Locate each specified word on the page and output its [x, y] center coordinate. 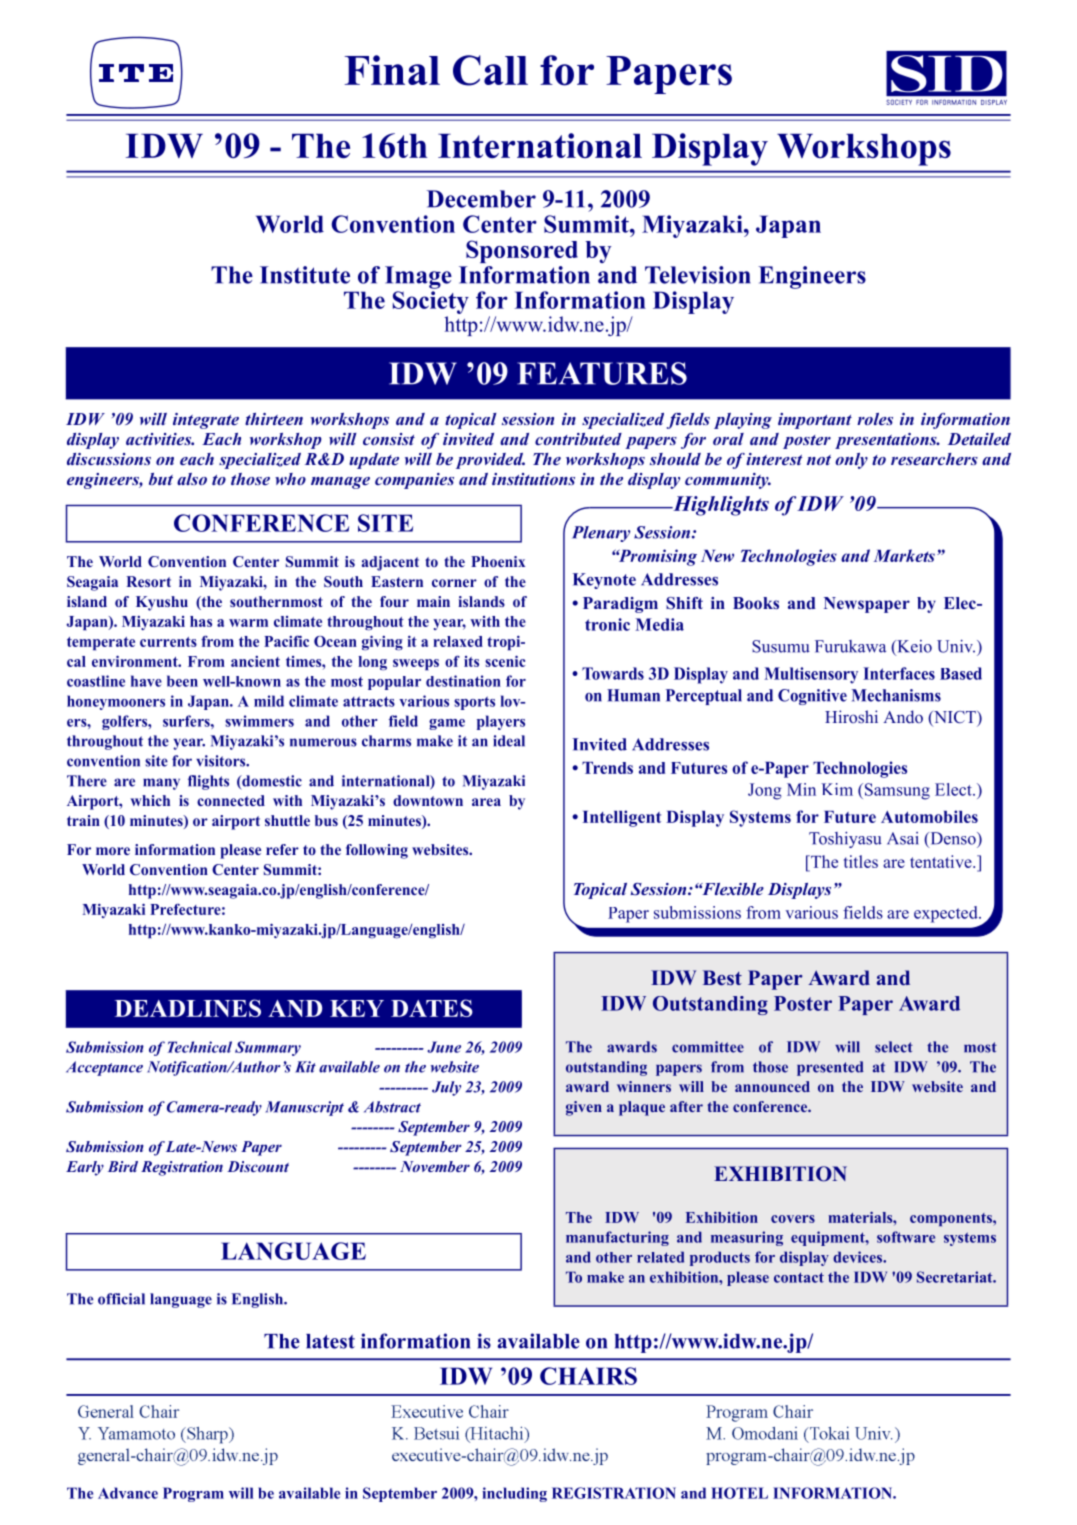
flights [208, 782]
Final [392, 70]
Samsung [896, 791]
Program [193, 1494]
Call [490, 70]
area [486, 802]
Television [698, 275]
